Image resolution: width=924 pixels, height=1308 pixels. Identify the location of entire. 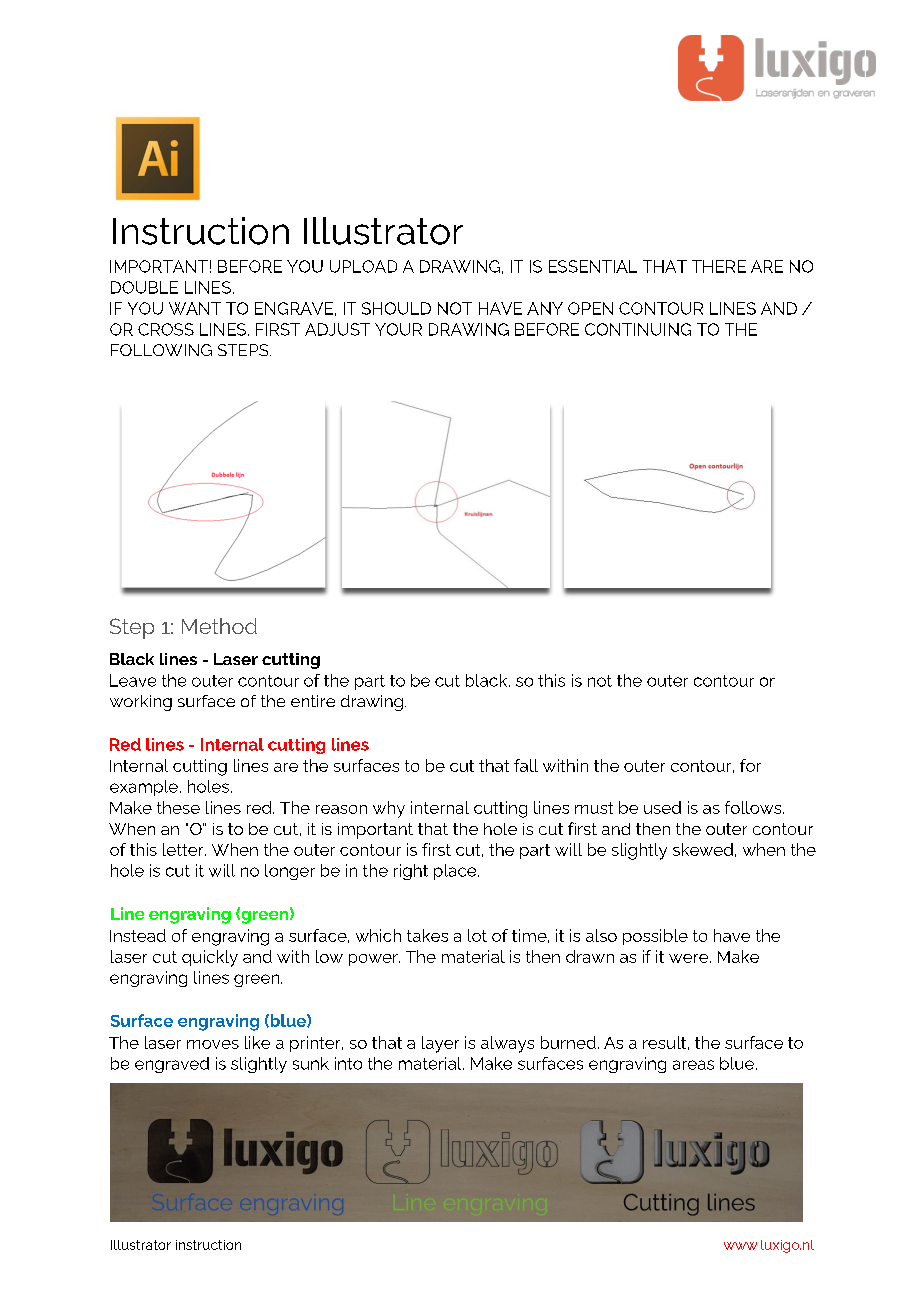
(313, 701).
